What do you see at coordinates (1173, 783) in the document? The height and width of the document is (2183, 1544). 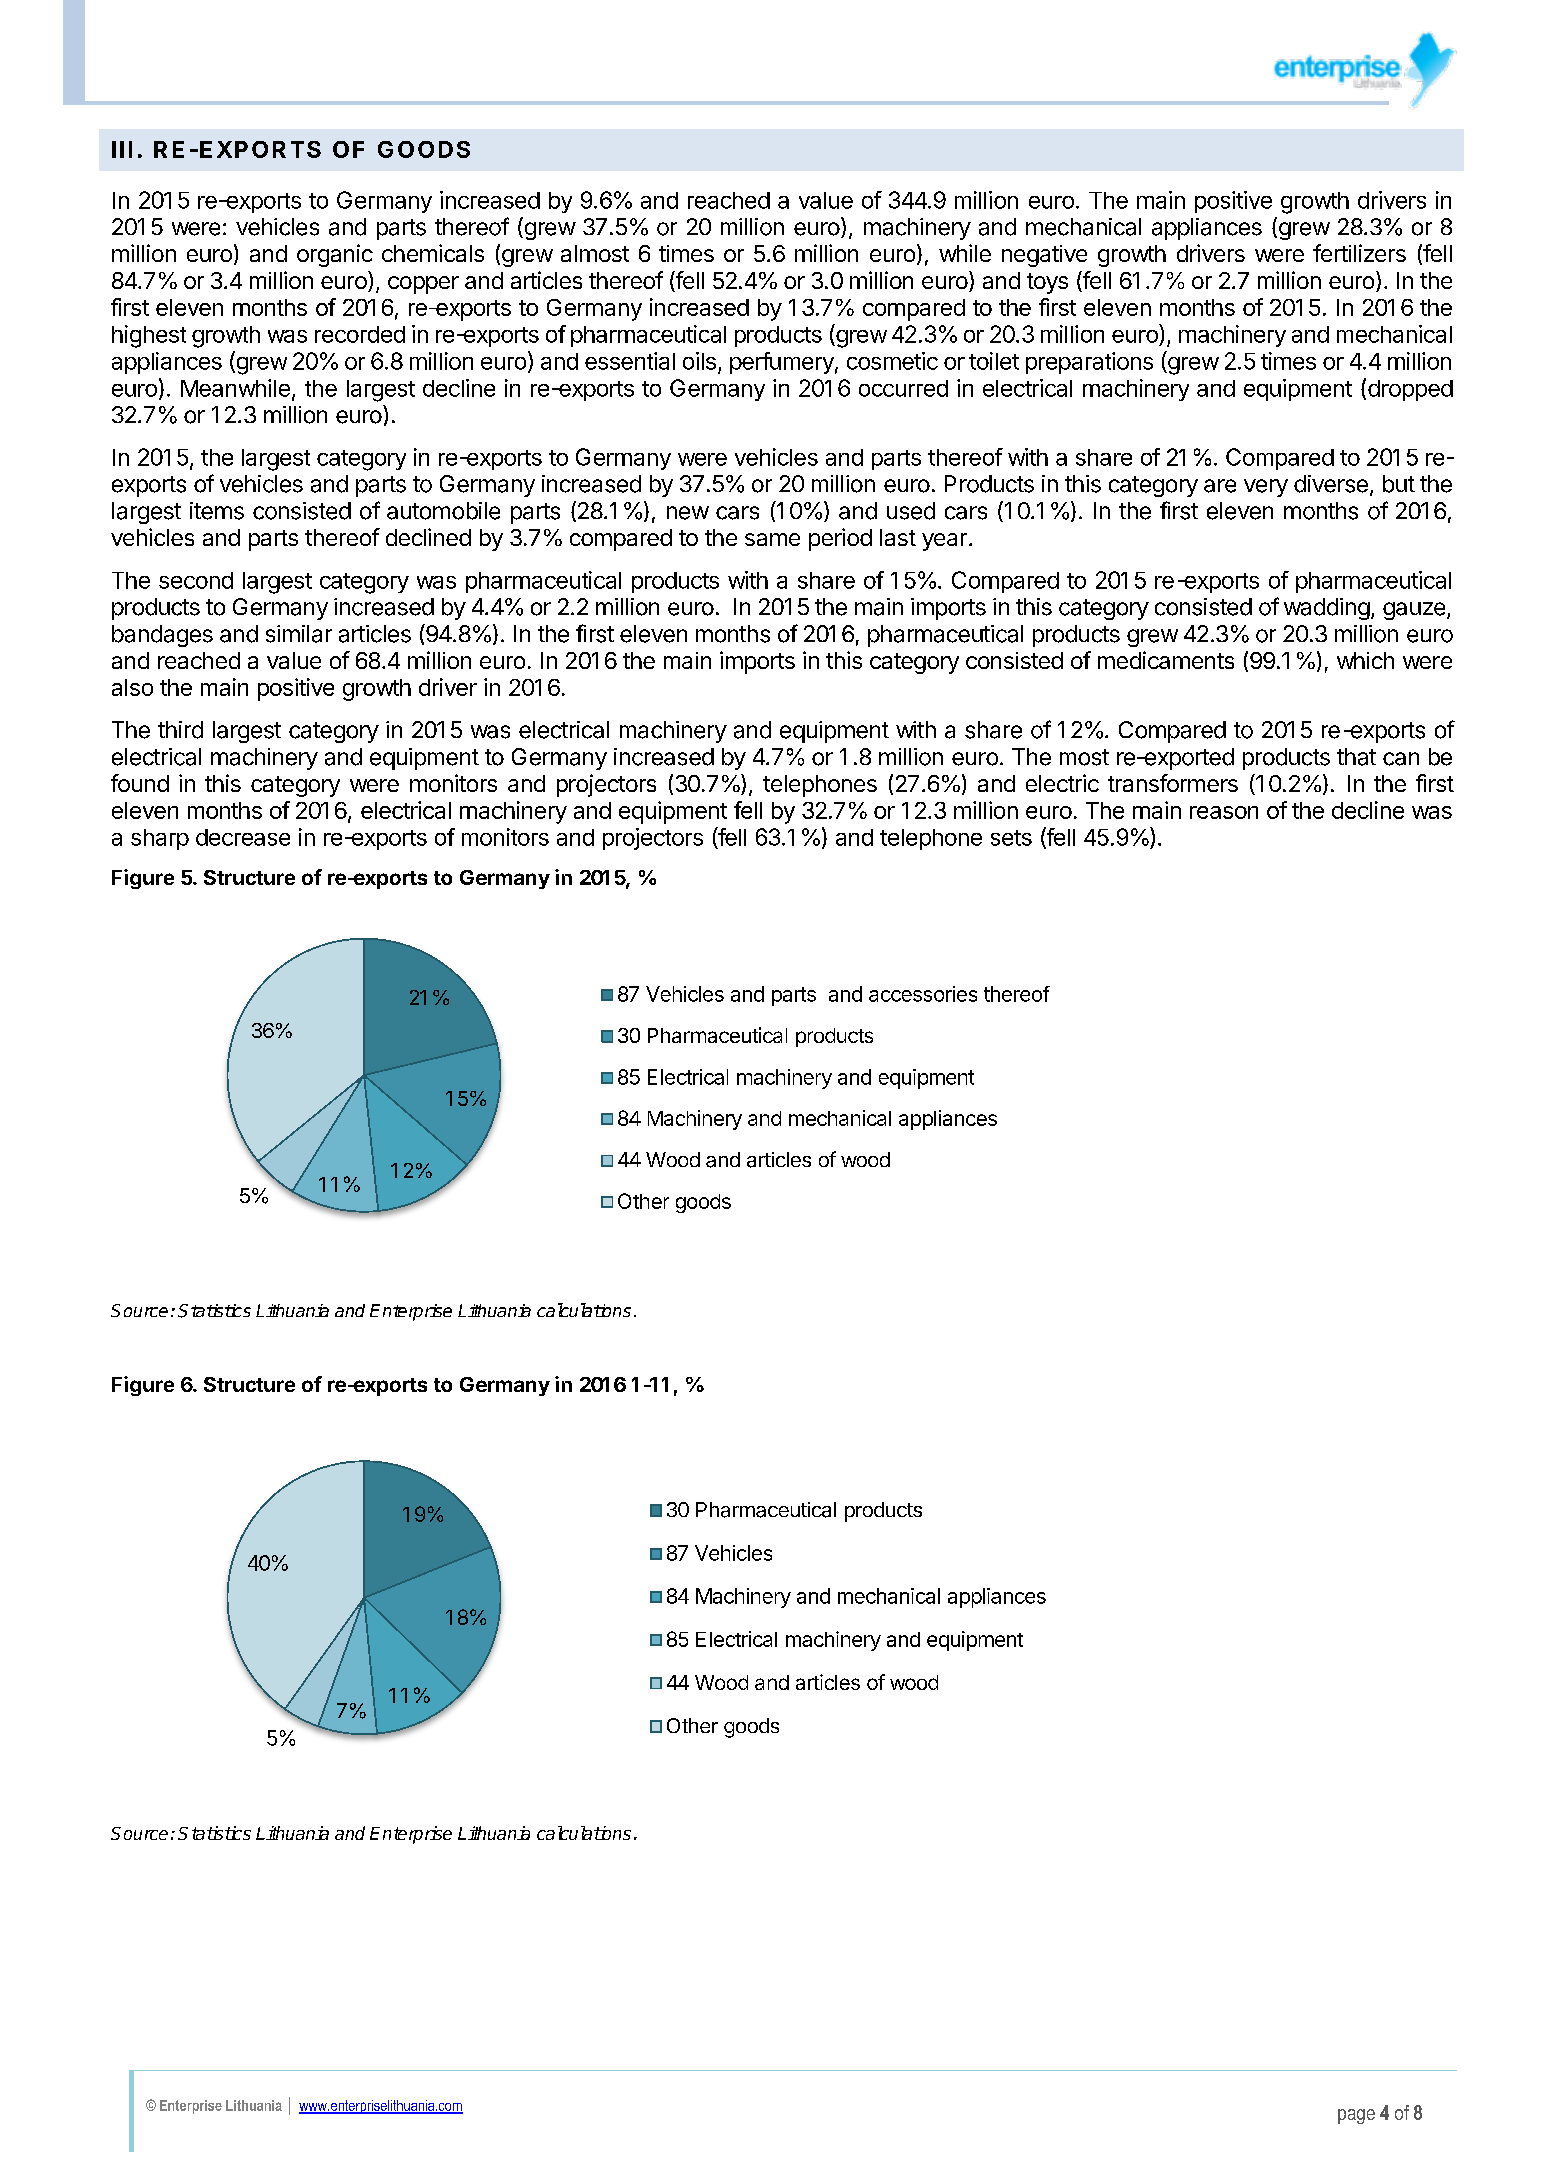 I see `transformers` at bounding box center [1173, 783].
